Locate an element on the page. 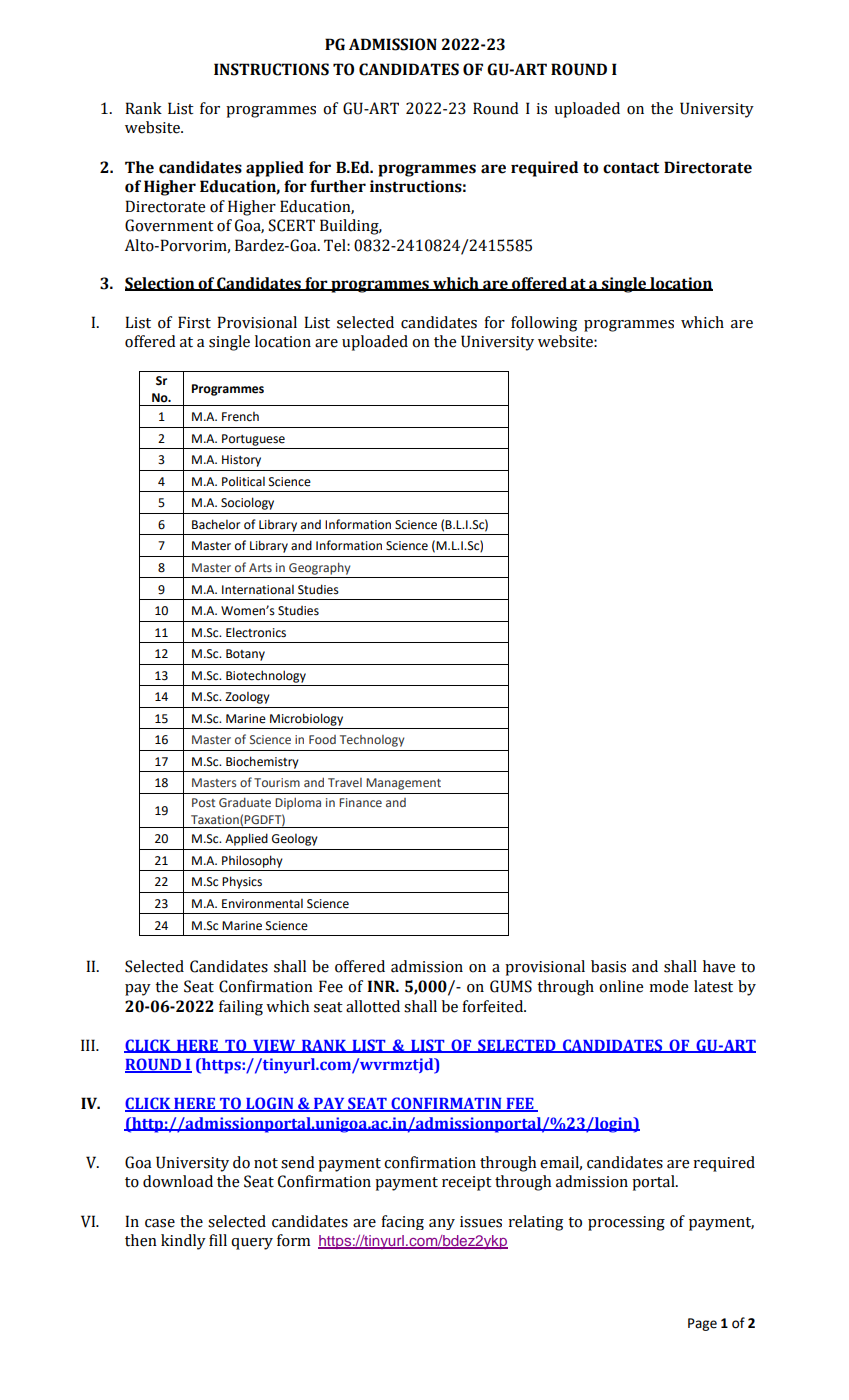 The image size is (849, 1400). basis is located at coordinates (608, 966).
